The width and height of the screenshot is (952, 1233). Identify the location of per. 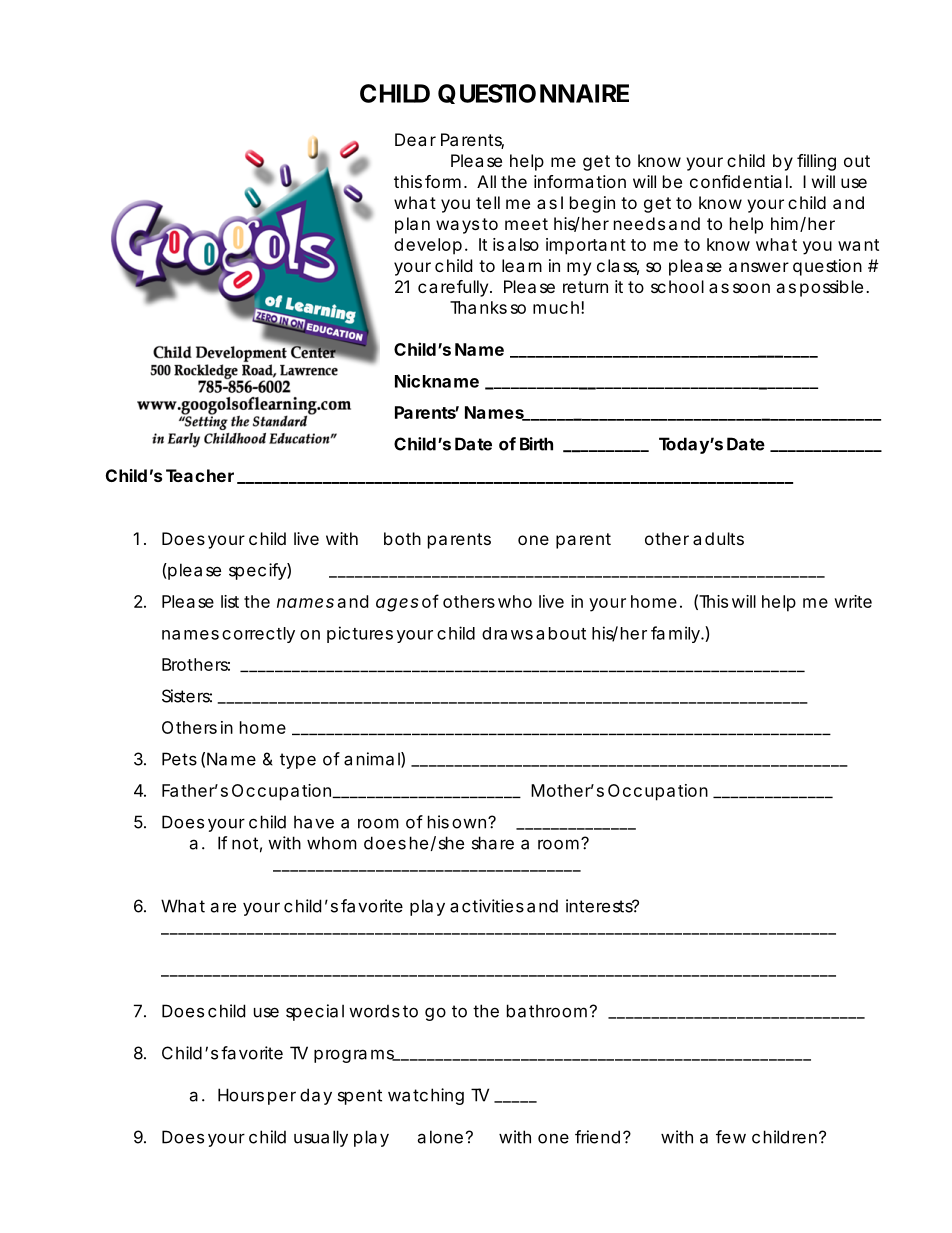
(282, 1098).
